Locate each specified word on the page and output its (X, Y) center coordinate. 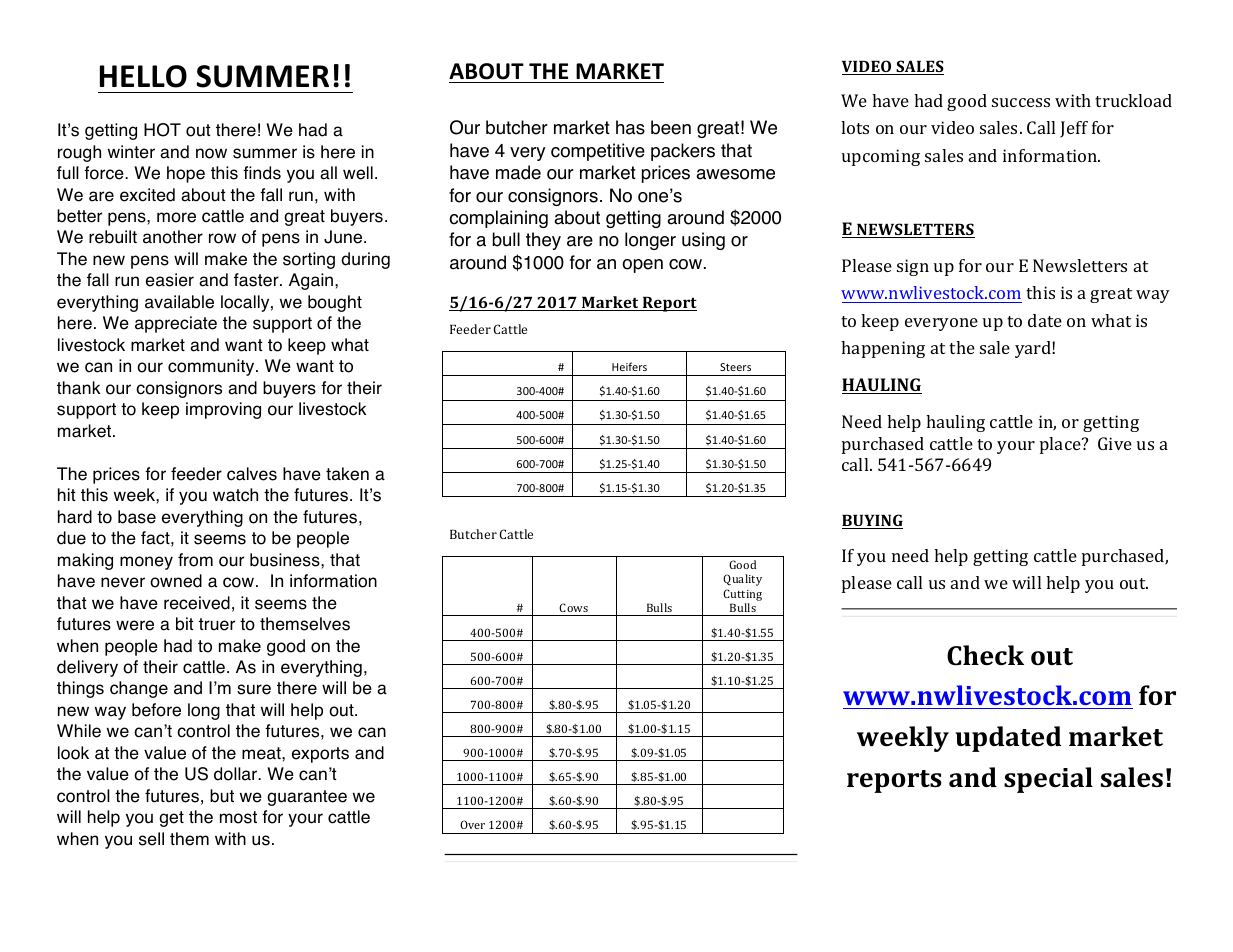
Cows (573, 607)
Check (985, 655)
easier (170, 280)
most (238, 817)
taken (347, 474)
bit (185, 624)
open (642, 266)
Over (472, 824)
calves (252, 474)
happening (883, 349)
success (1021, 102)
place (1061, 445)
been (671, 127)
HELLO (143, 76)
